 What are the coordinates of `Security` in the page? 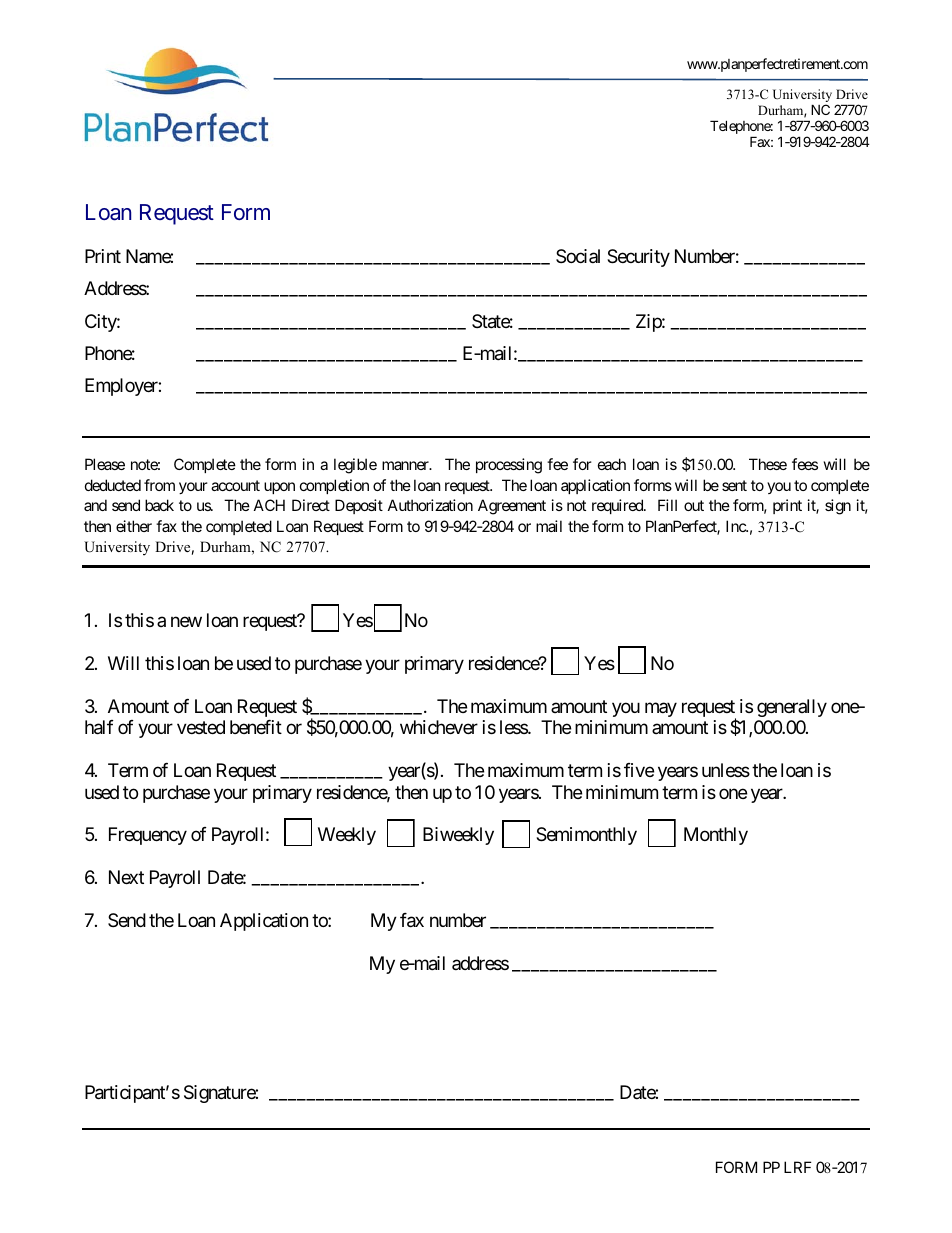 It's located at (638, 258).
